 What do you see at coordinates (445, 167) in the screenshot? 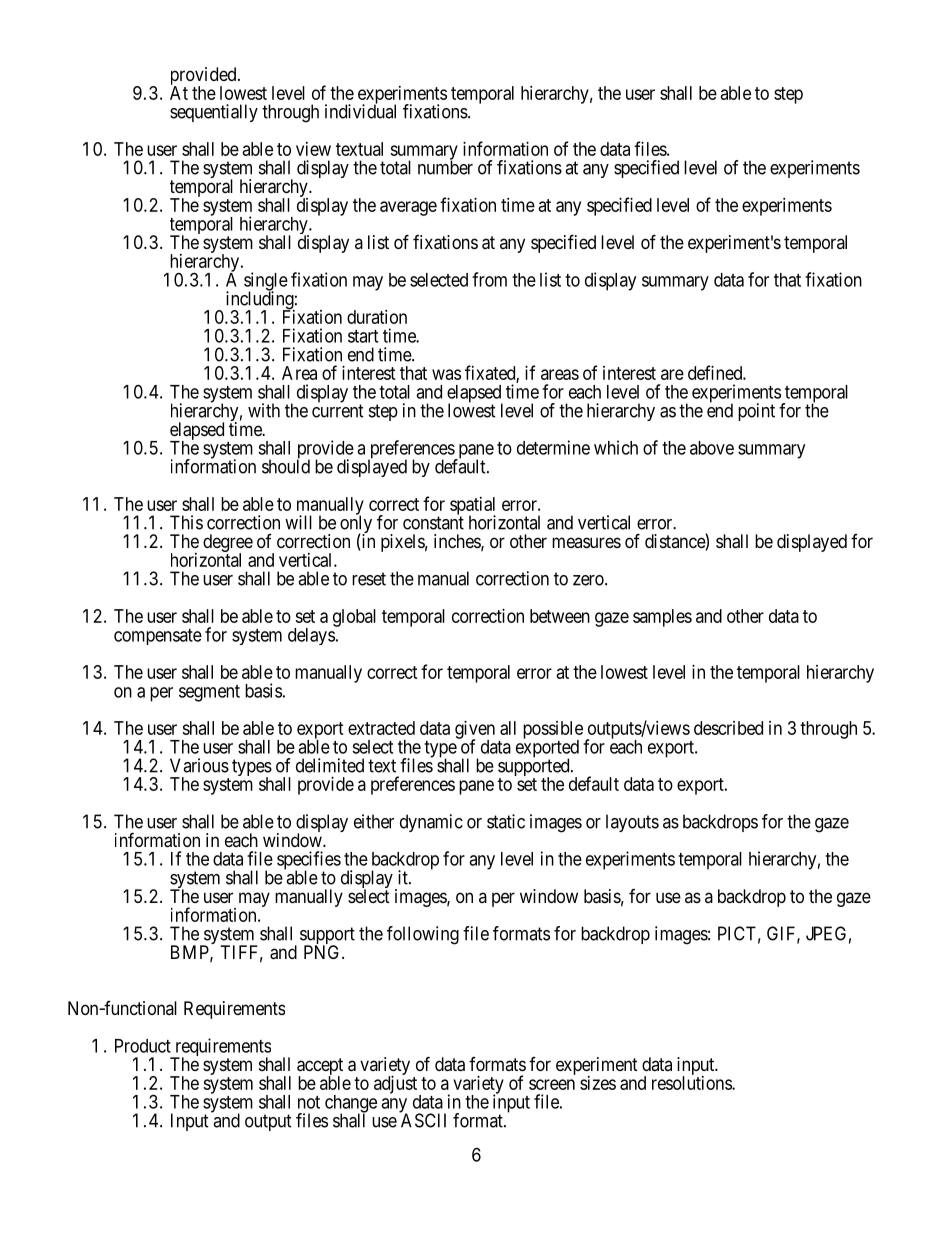
I see `number` at bounding box center [445, 167].
